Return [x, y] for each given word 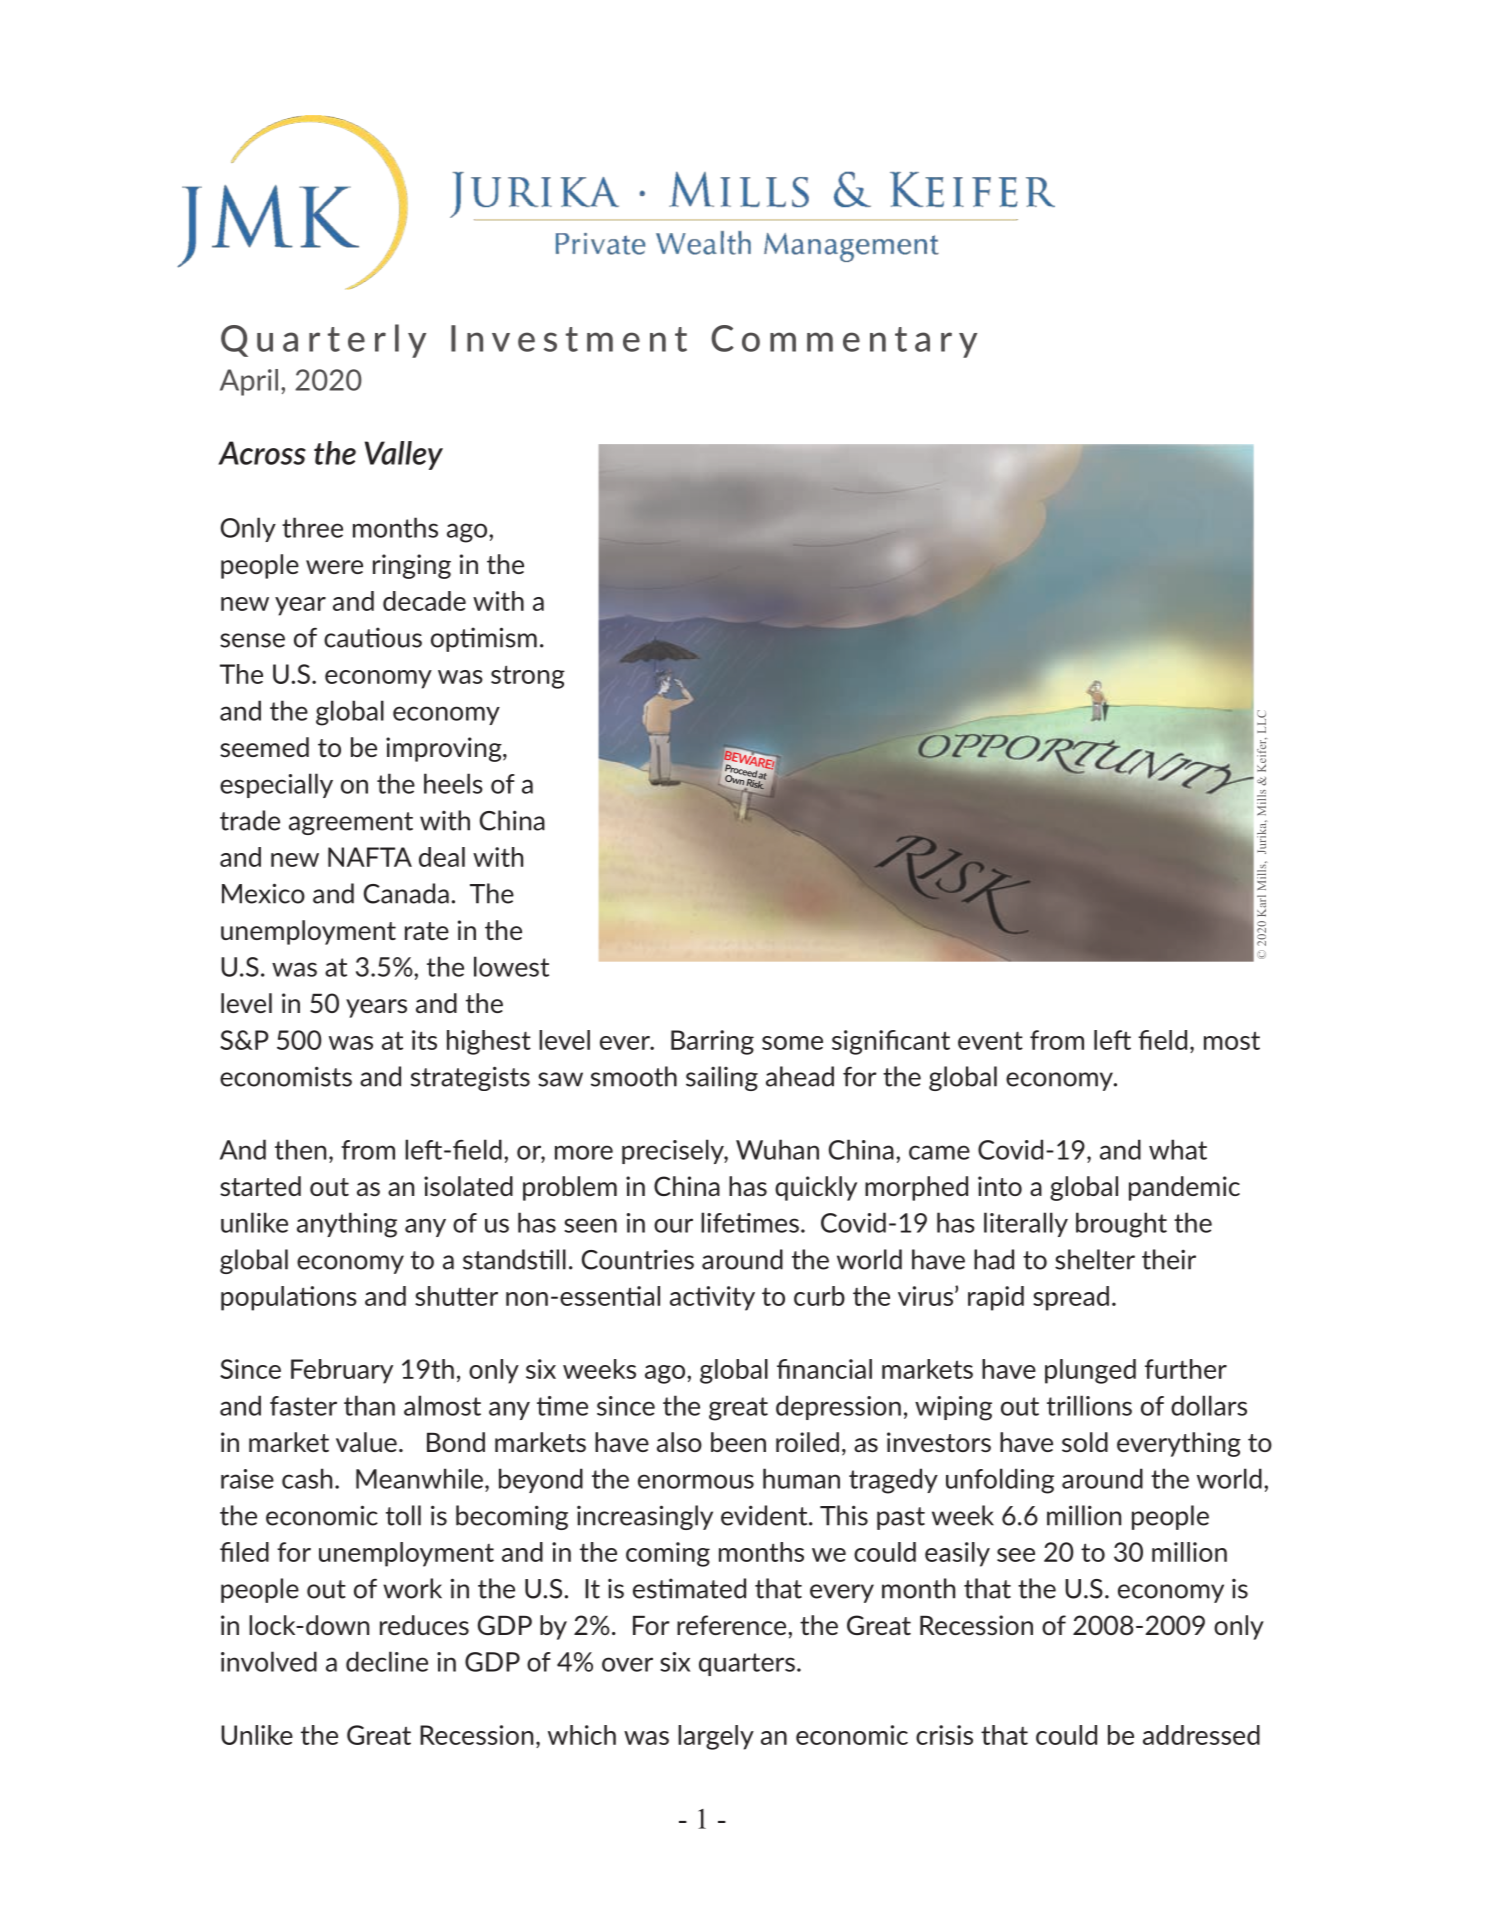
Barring [712, 1042]
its [424, 1040]
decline [387, 1661]
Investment [569, 338]
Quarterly [323, 341]
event [990, 1040]
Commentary [844, 341]
